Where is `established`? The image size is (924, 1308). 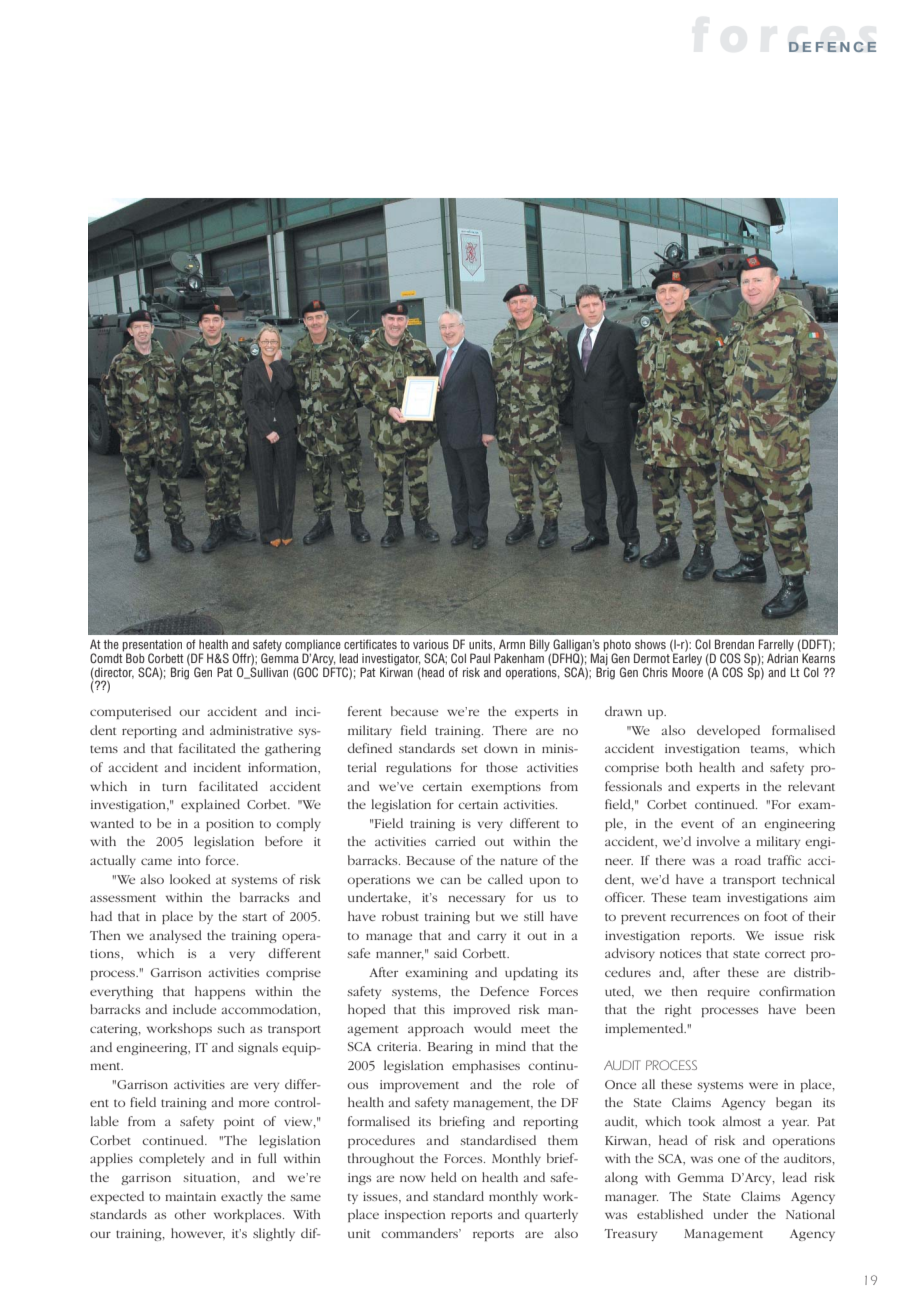 established is located at coordinates (670, 1214).
